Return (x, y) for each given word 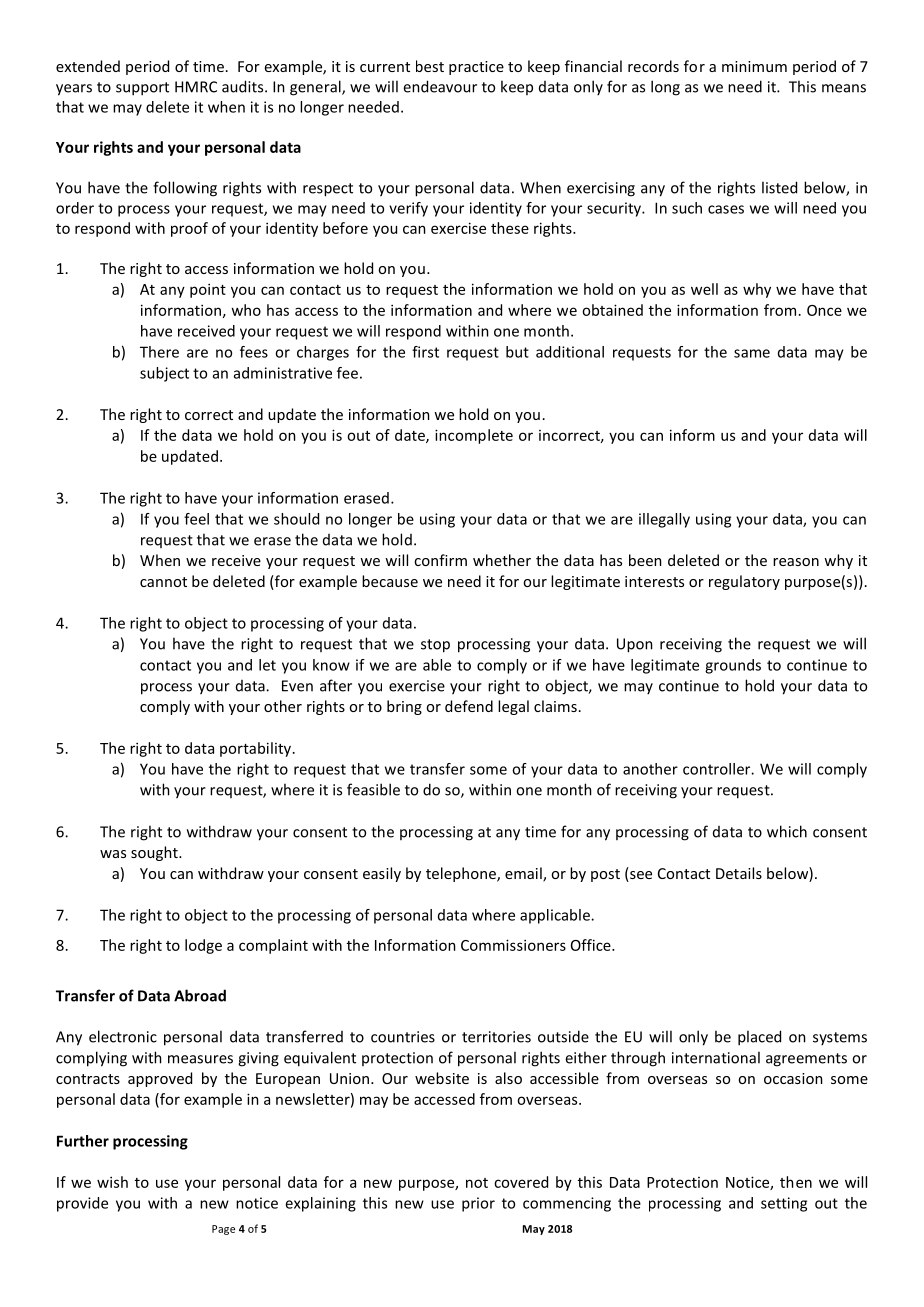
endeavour (440, 86)
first (425, 352)
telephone (462, 874)
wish (112, 1182)
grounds (733, 666)
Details (739, 873)
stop (435, 646)
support (142, 89)
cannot (163, 582)
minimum (754, 66)
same (752, 353)
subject (164, 374)
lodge (203, 946)
